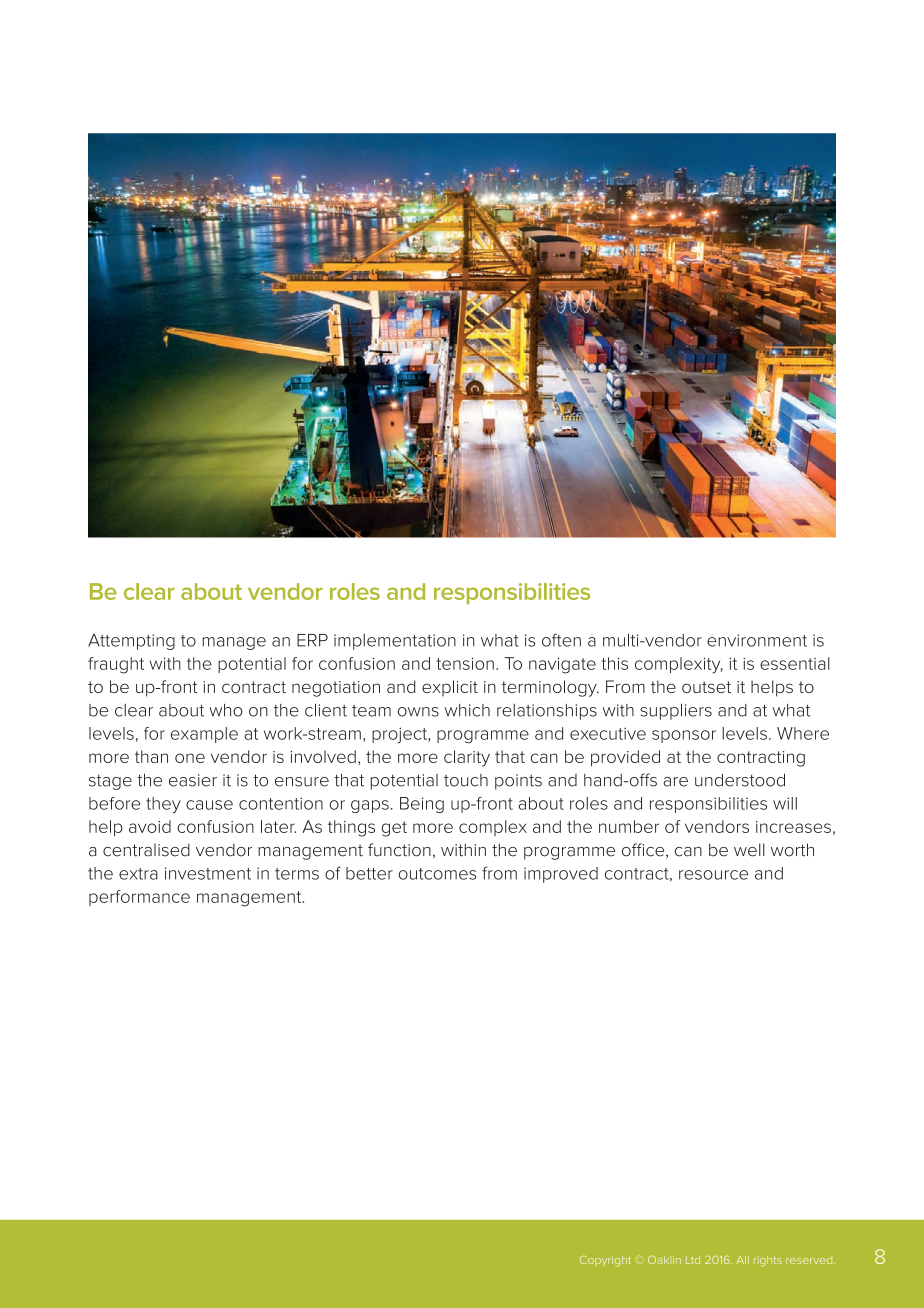 The image size is (924, 1308). What do you see at coordinates (713, 875) in the screenshot?
I see `resource` at bounding box center [713, 875].
